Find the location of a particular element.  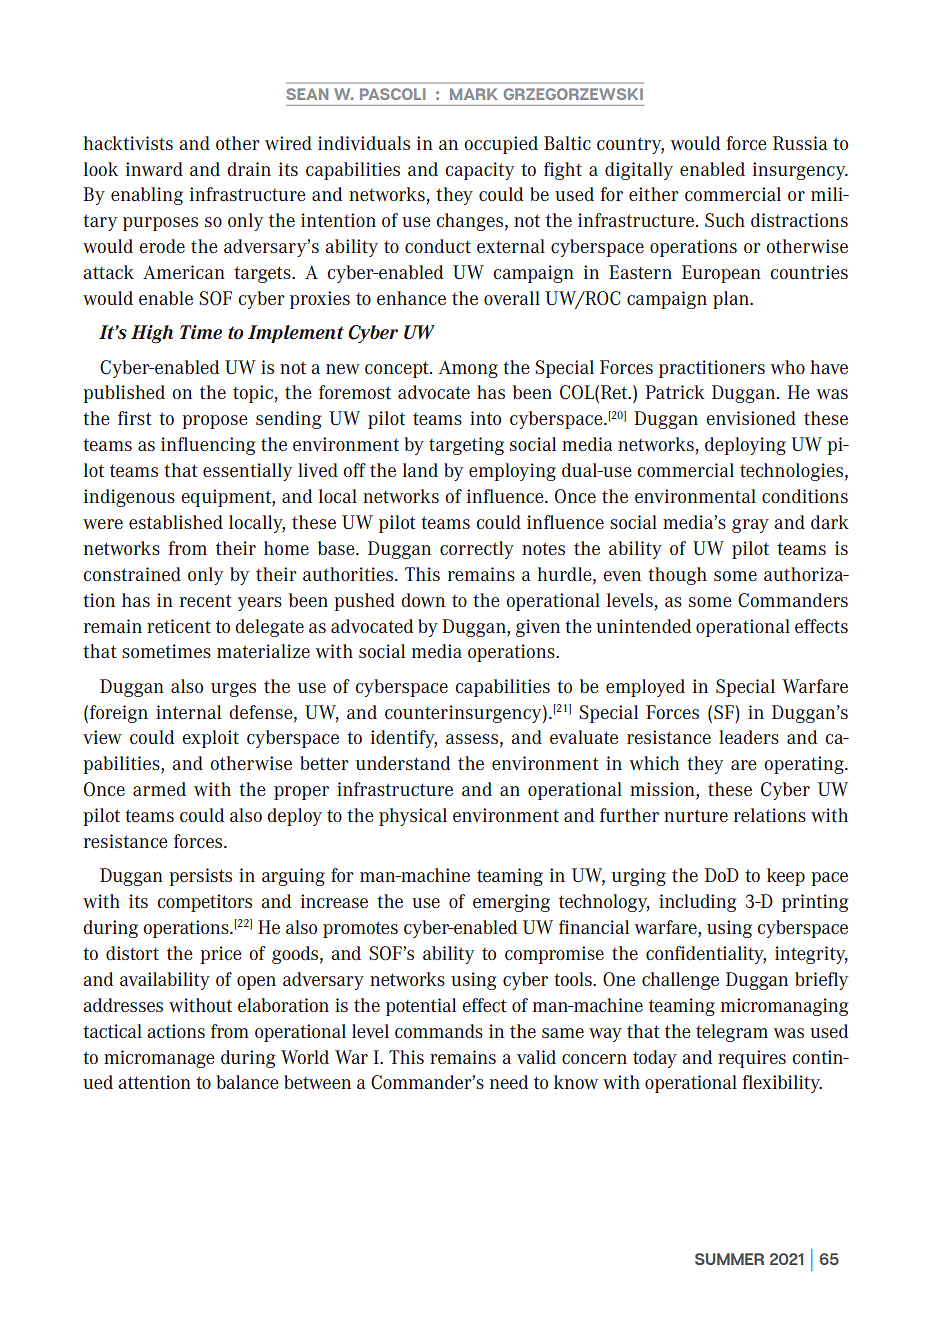

recent is located at coordinates (206, 600).
